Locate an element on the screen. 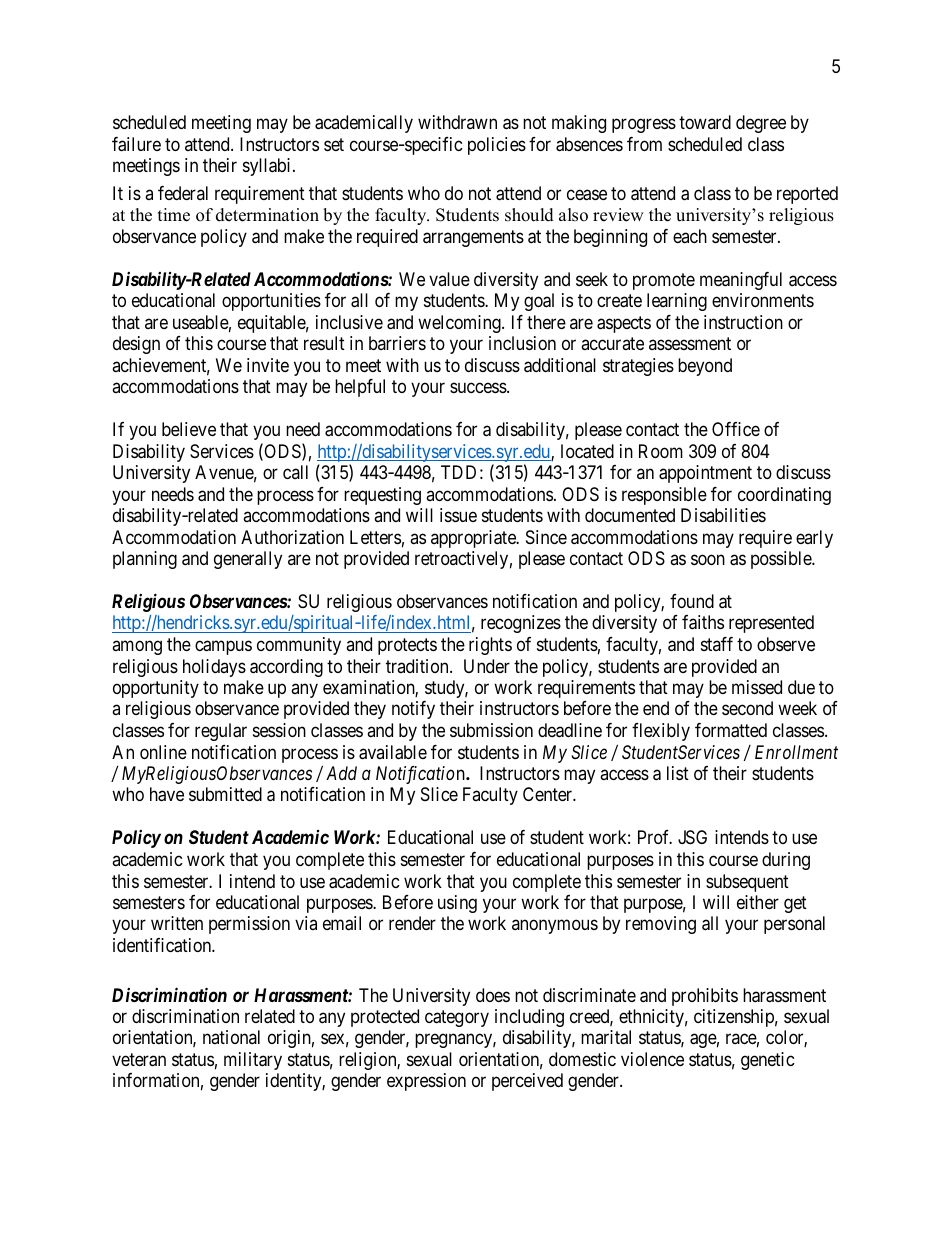  syllabi is located at coordinates (268, 167).
